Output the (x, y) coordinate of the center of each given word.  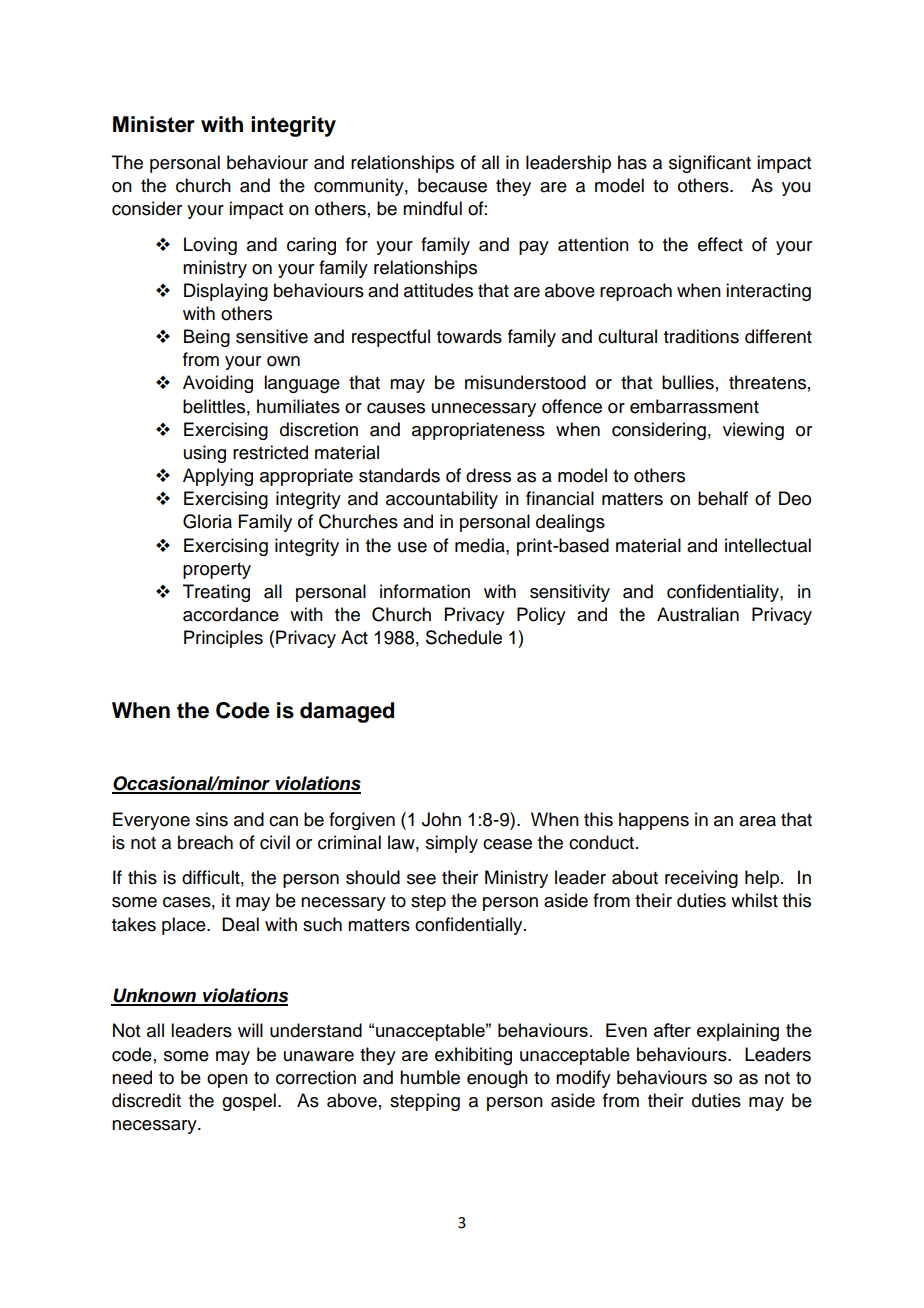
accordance (231, 614)
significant (710, 164)
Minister (154, 124)
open (227, 1081)
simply (452, 844)
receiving (701, 879)
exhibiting (473, 1056)
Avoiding (218, 384)
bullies (688, 382)
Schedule (464, 637)
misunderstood (525, 382)
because (452, 185)
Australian (698, 614)
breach (205, 842)
